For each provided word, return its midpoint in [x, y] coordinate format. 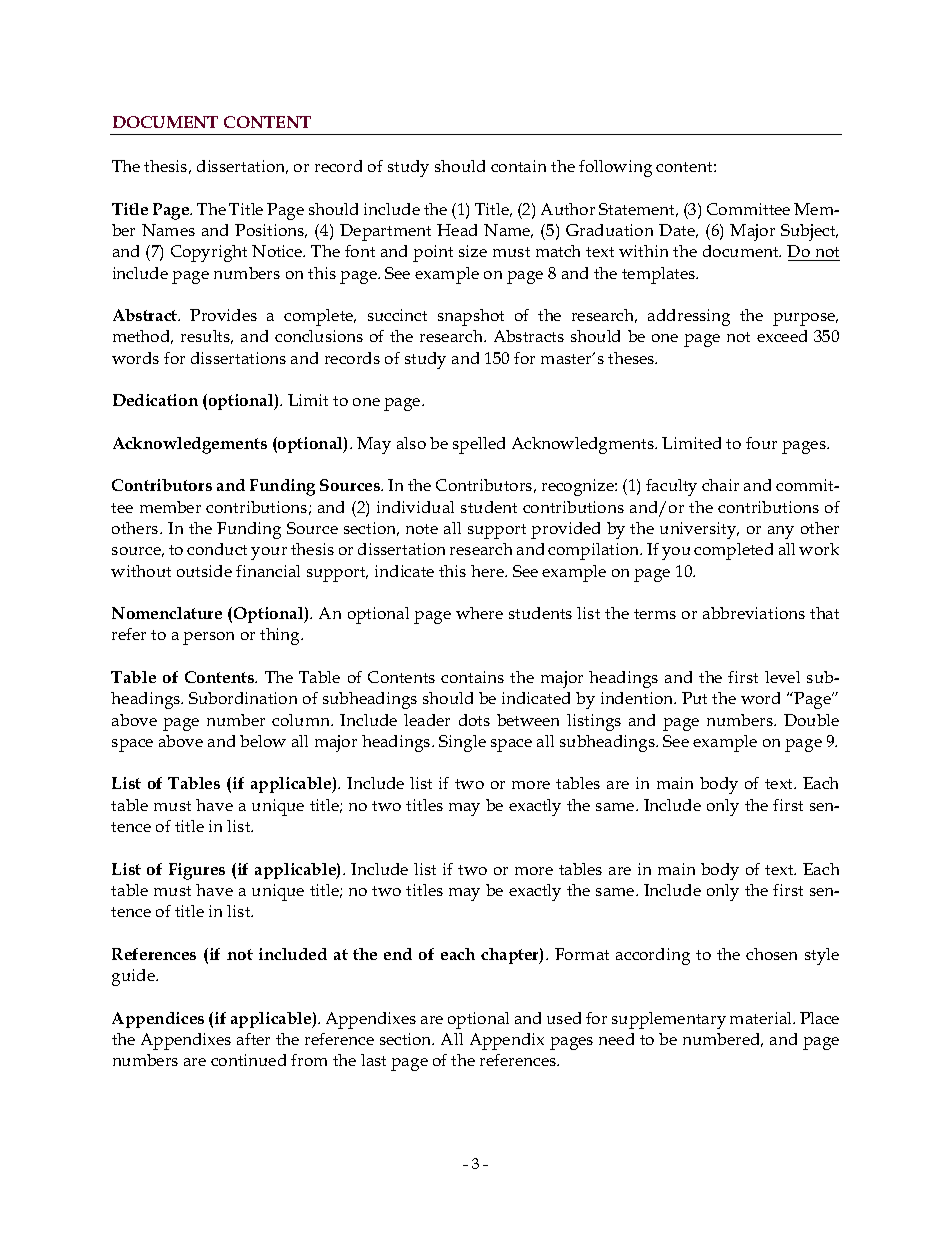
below [263, 741]
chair [720, 485]
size [473, 251]
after [253, 1039]
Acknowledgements [190, 445]
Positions [271, 231]
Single [462, 743]
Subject [809, 232]
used [564, 1018]
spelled [479, 445]
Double [811, 720]
